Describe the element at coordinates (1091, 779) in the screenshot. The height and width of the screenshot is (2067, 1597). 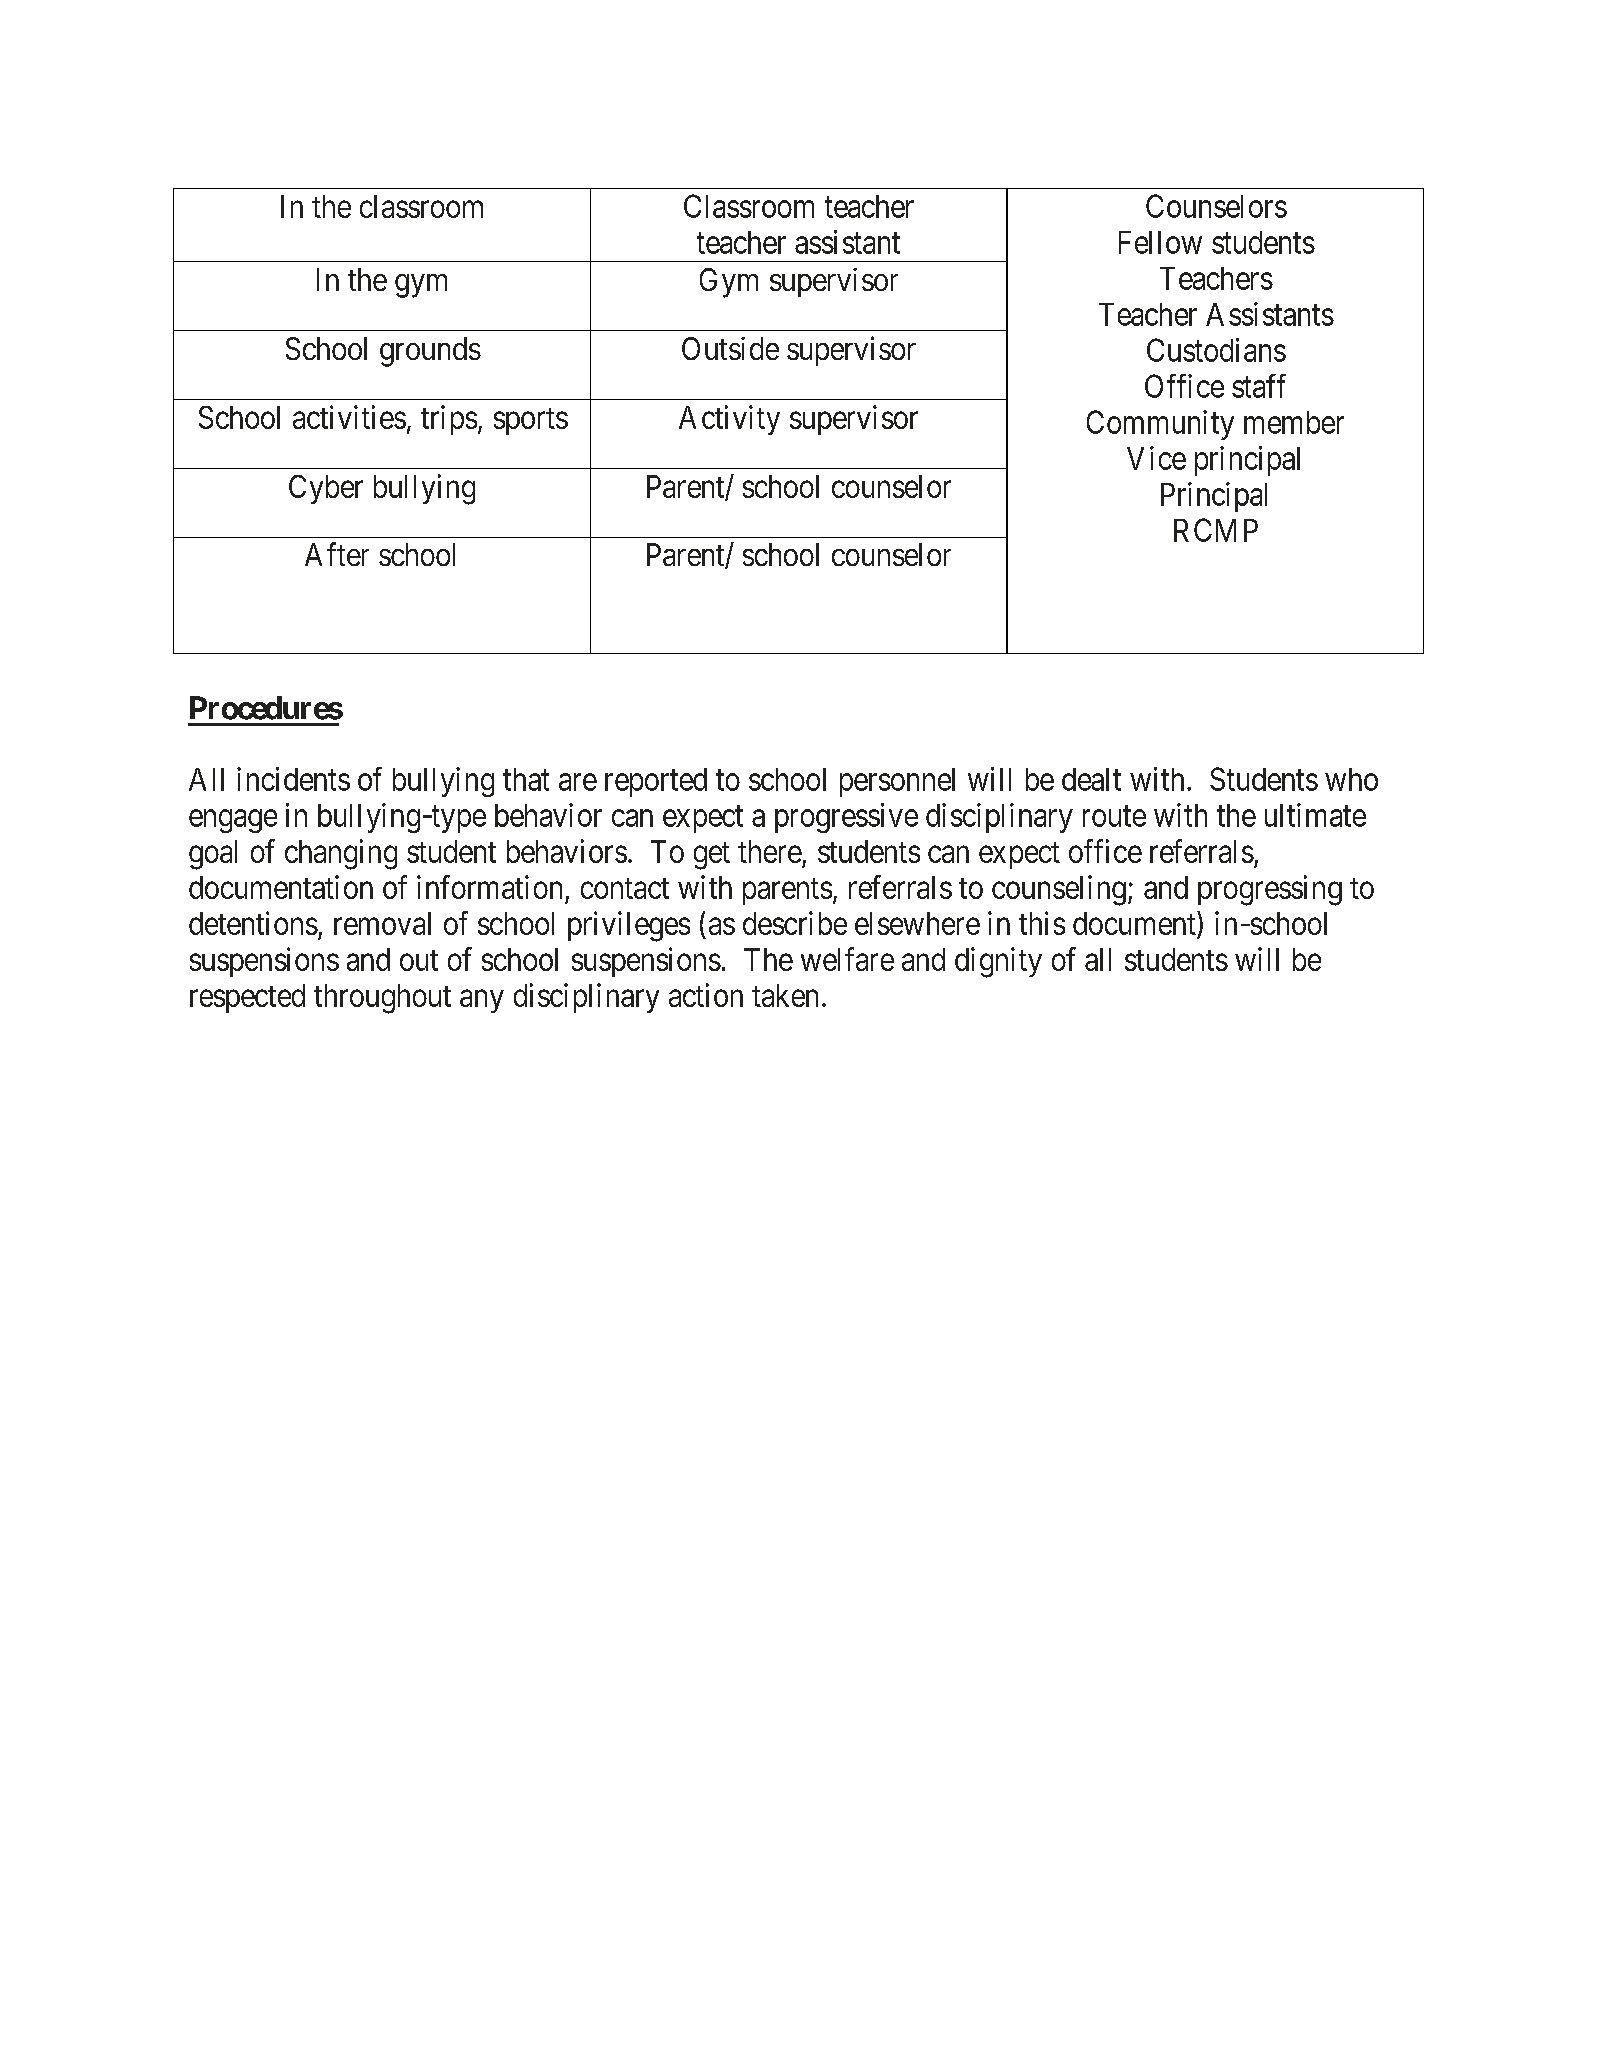
I see `dealt` at that location.
